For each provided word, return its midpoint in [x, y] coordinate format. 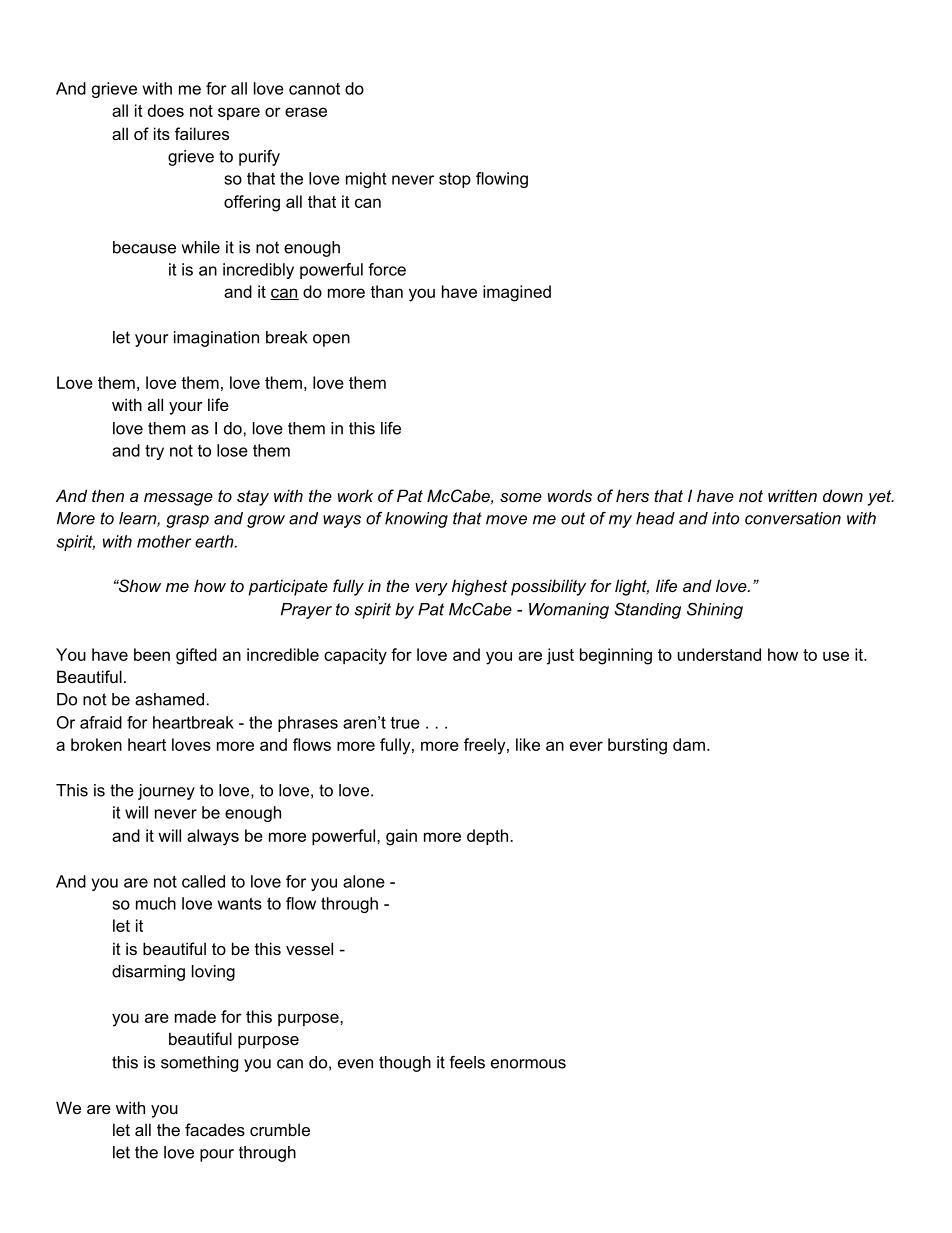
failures [202, 133]
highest [479, 587]
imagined [517, 293]
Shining [715, 611]
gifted [196, 656]
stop [455, 180]
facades [215, 1129]
